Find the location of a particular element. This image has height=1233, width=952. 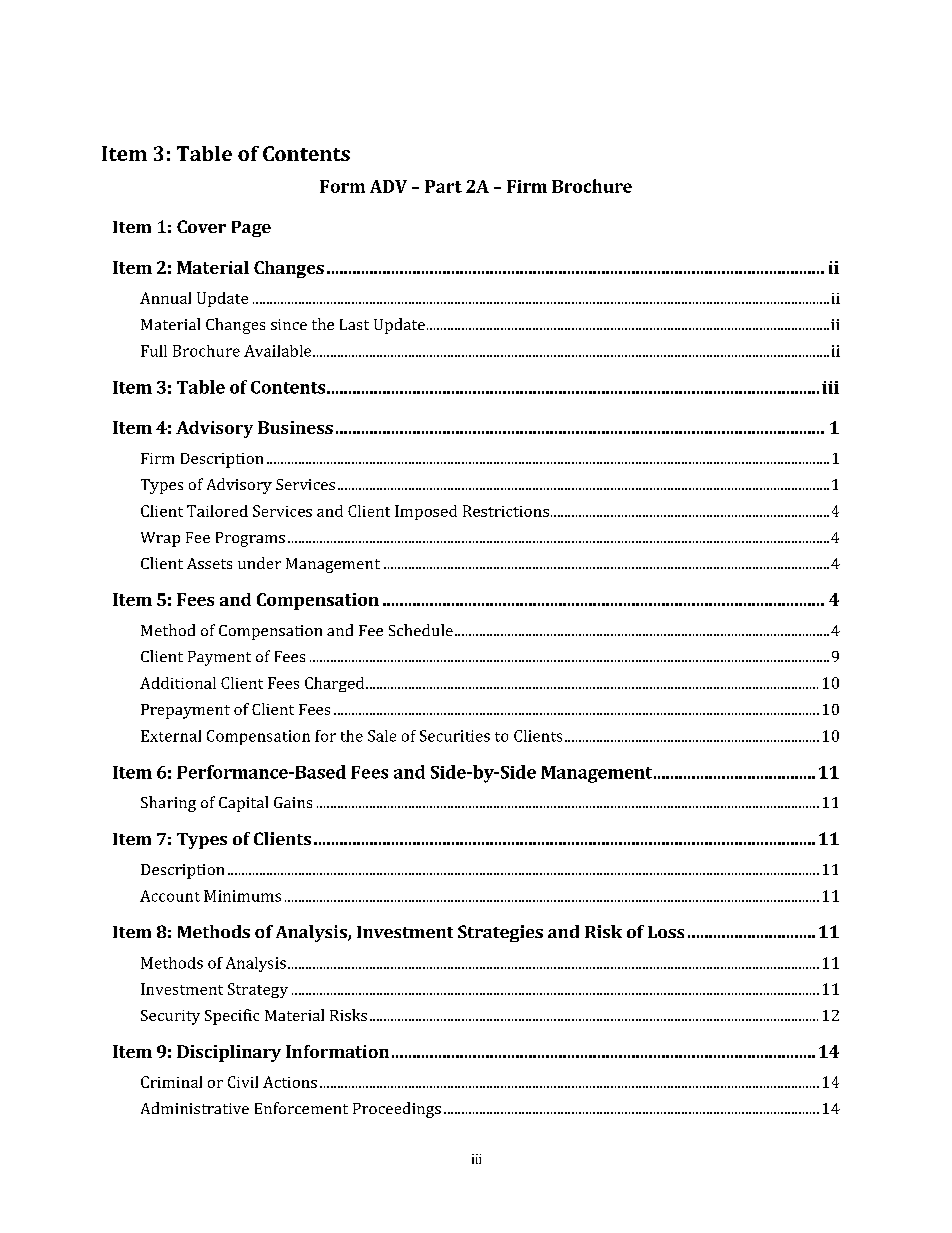

Securities is located at coordinates (455, 736).
